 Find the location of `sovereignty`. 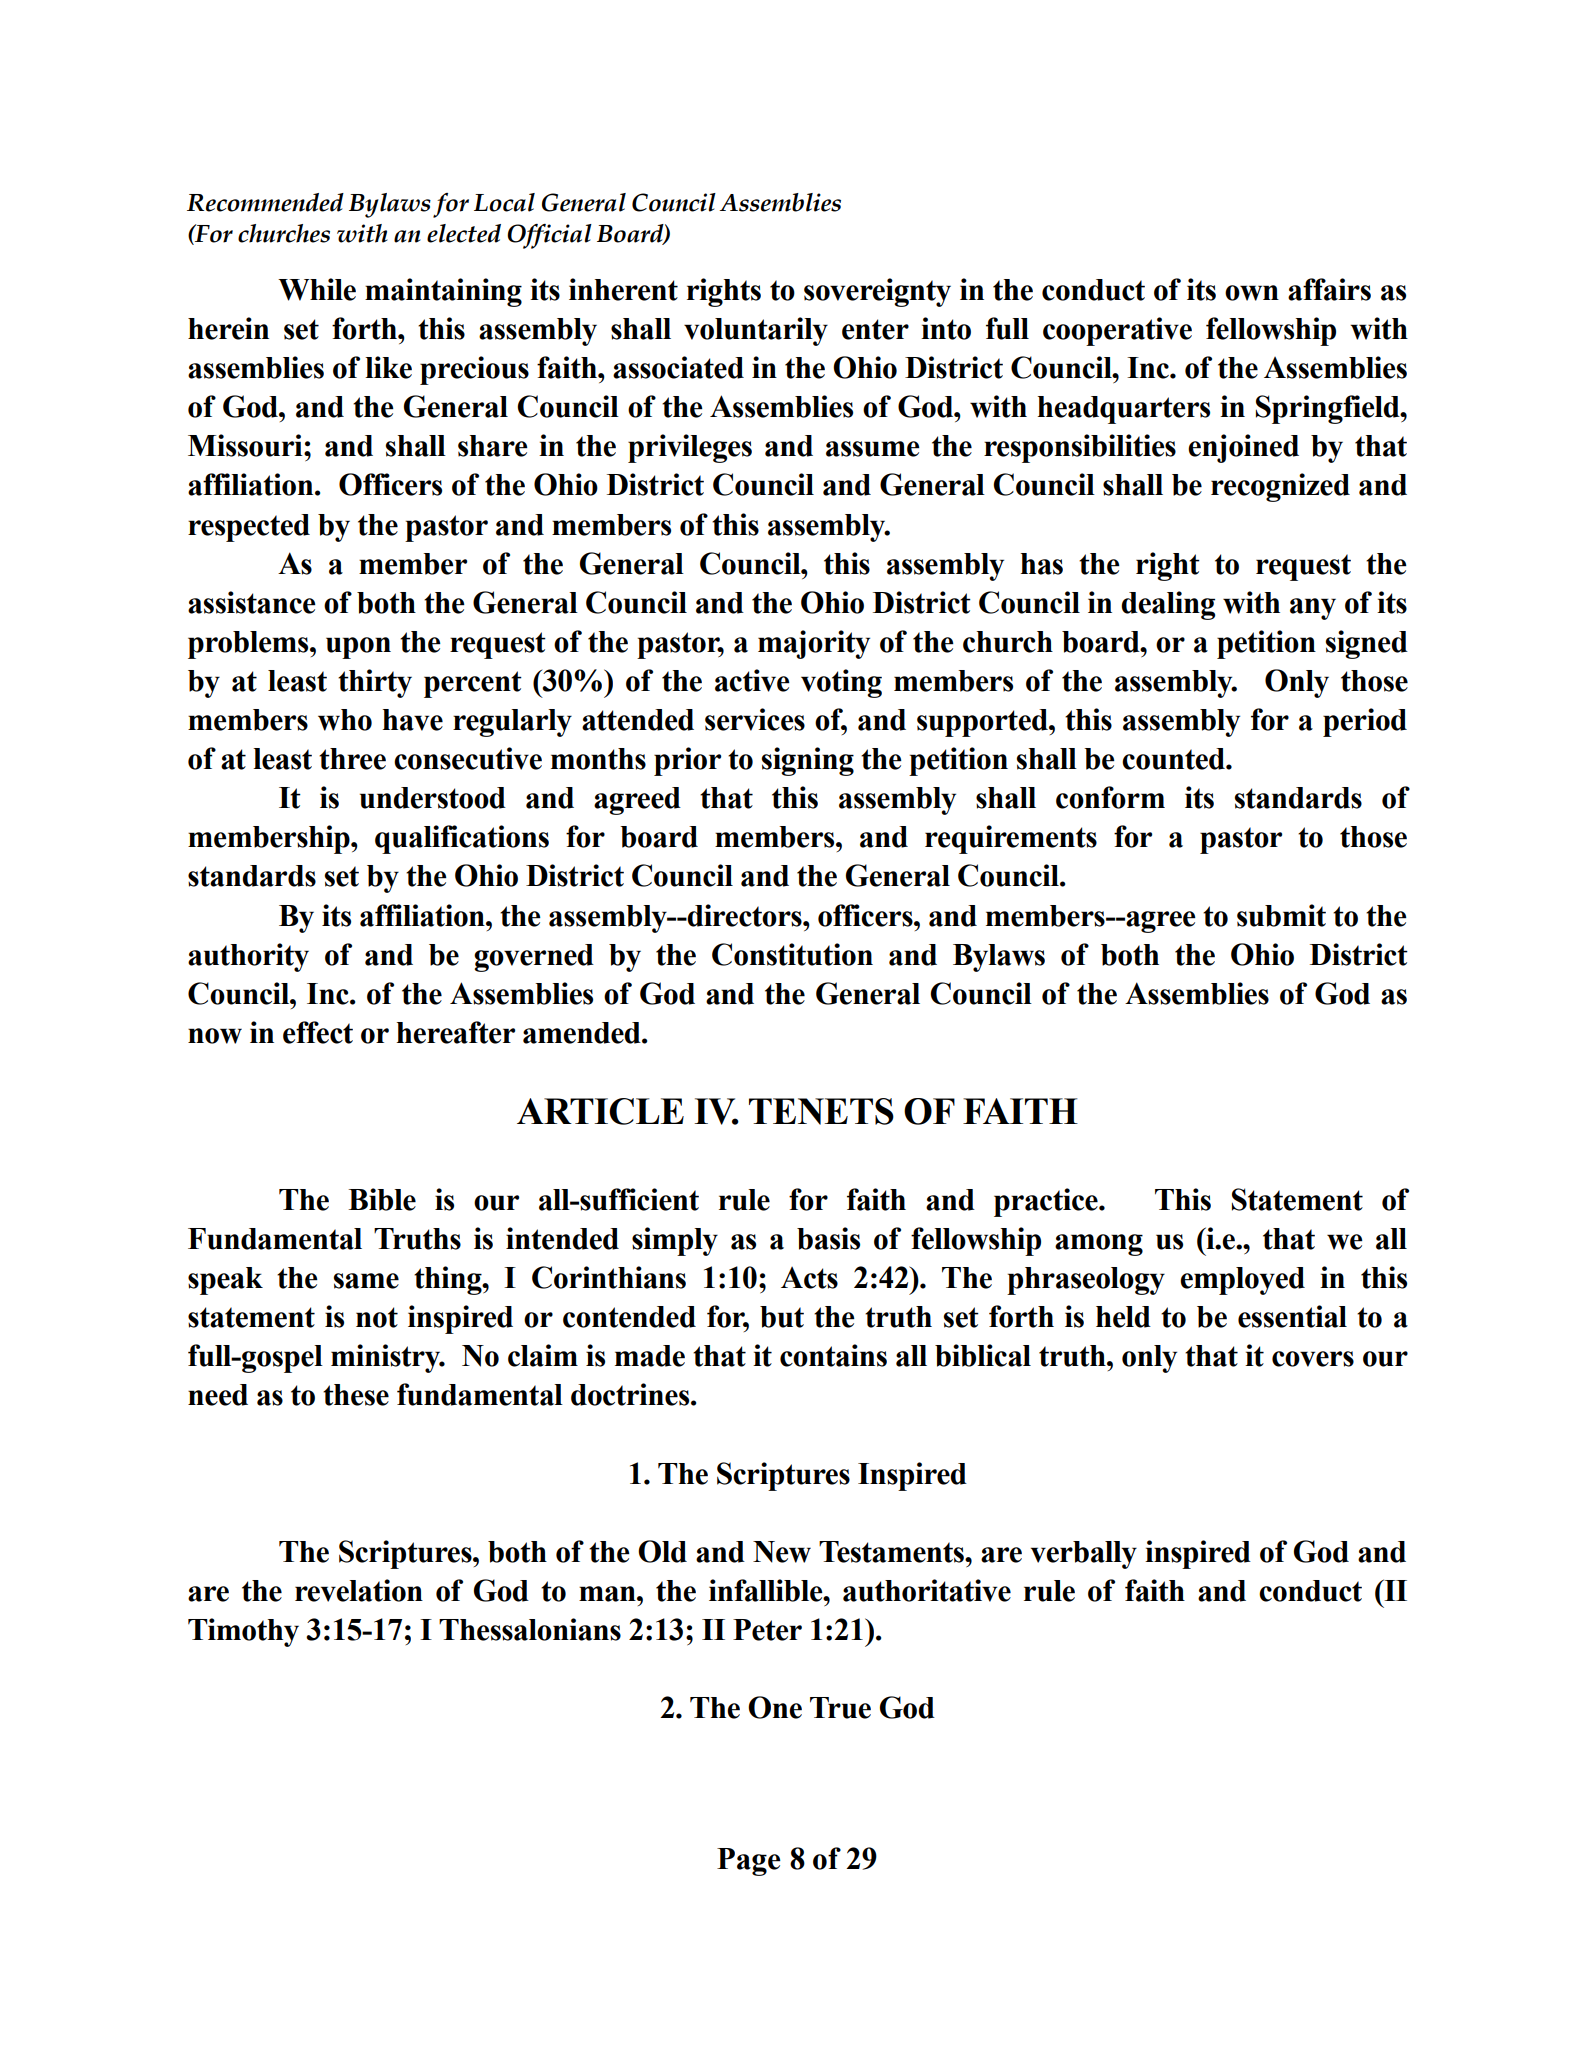

sovereignty is located at coordinates (877, 292).
